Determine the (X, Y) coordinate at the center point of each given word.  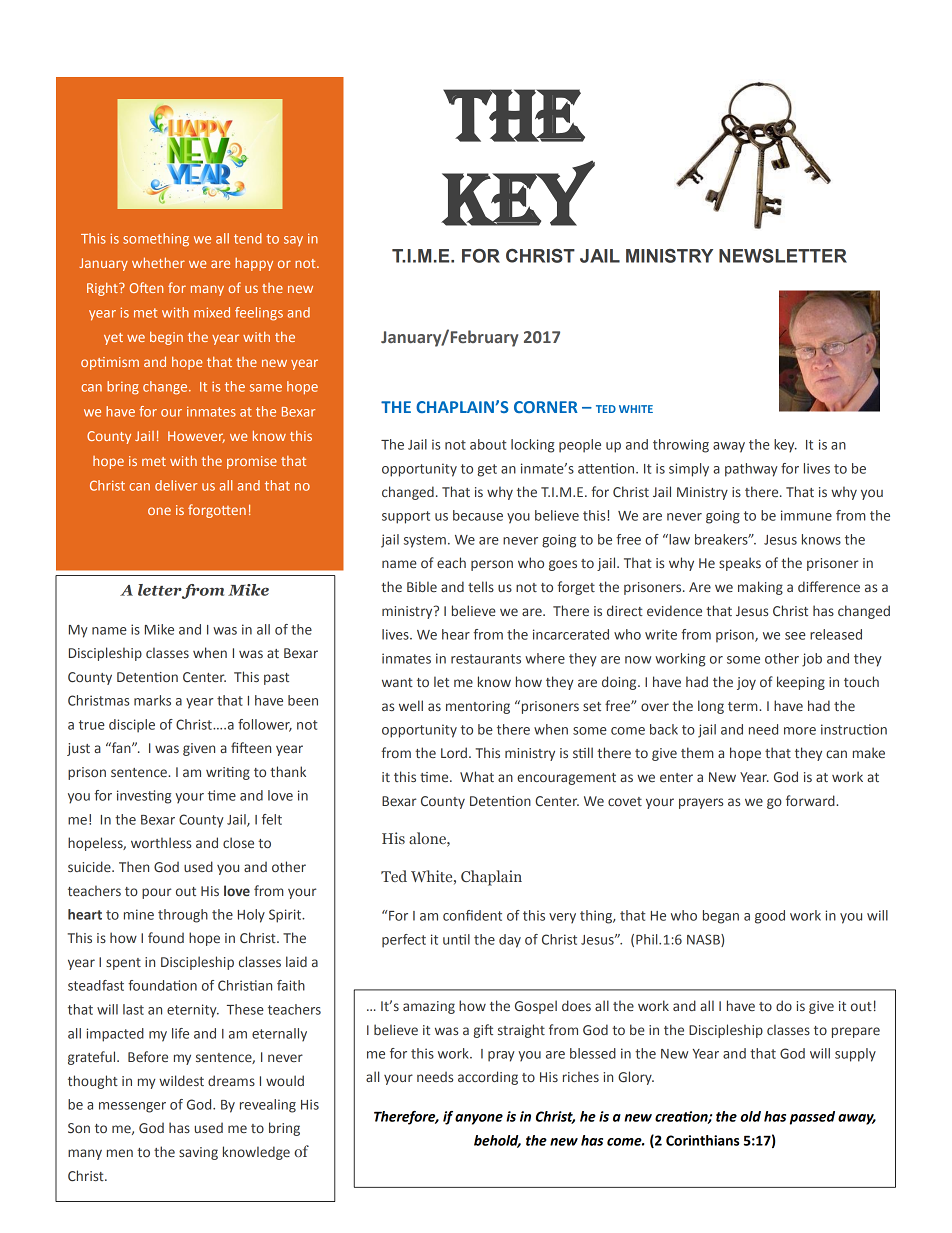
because (478, 515)
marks (152, 700)
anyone (479, 1119)
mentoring (478, 707)
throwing (681, 446)
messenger (132, 1107)
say (293, 241)
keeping (801, 683)
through (183, 916)
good (770, 917)
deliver (176, 485)
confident (472, 915)
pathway (751, 470)
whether (158, 262)
